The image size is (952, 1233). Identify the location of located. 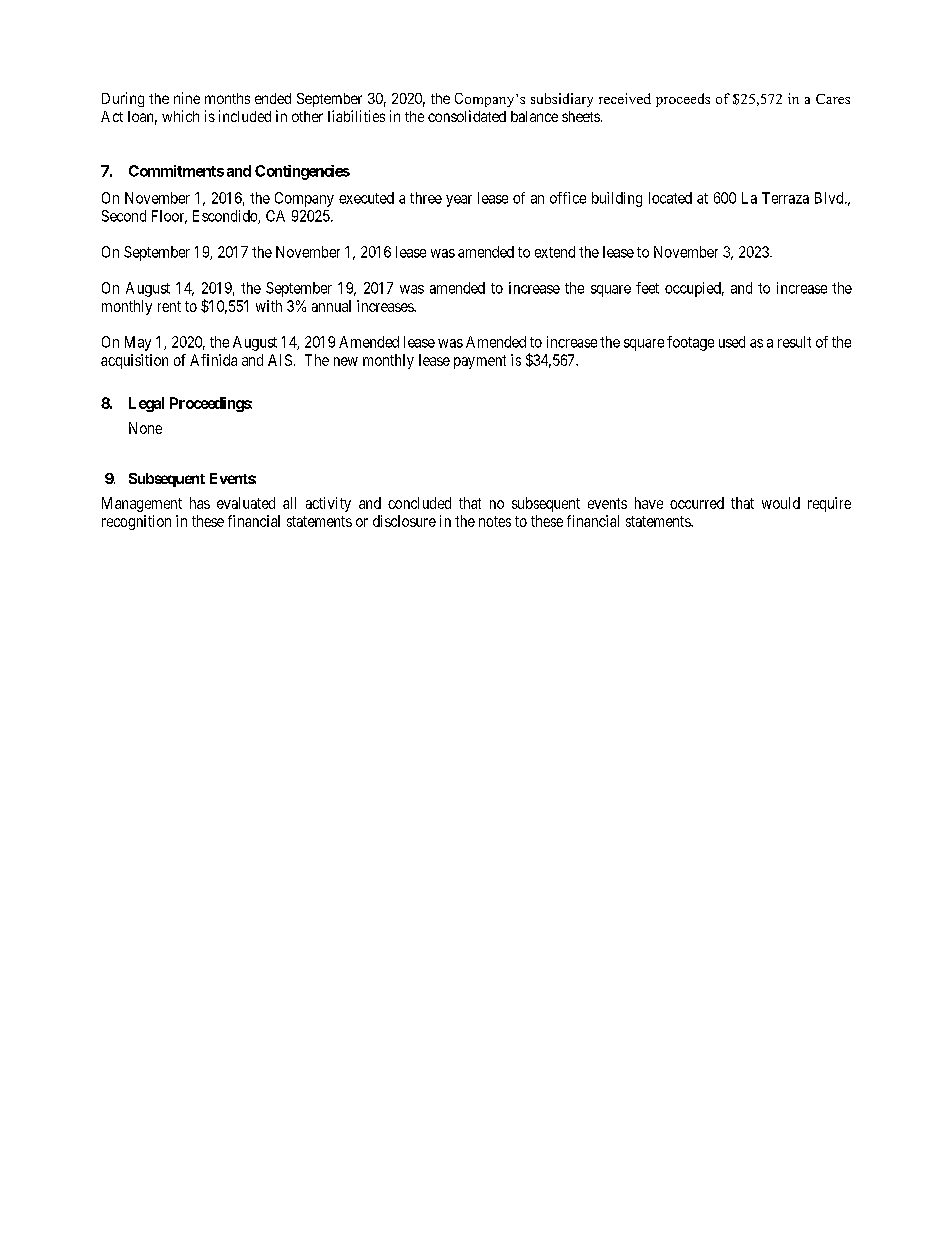
(670, 198).
